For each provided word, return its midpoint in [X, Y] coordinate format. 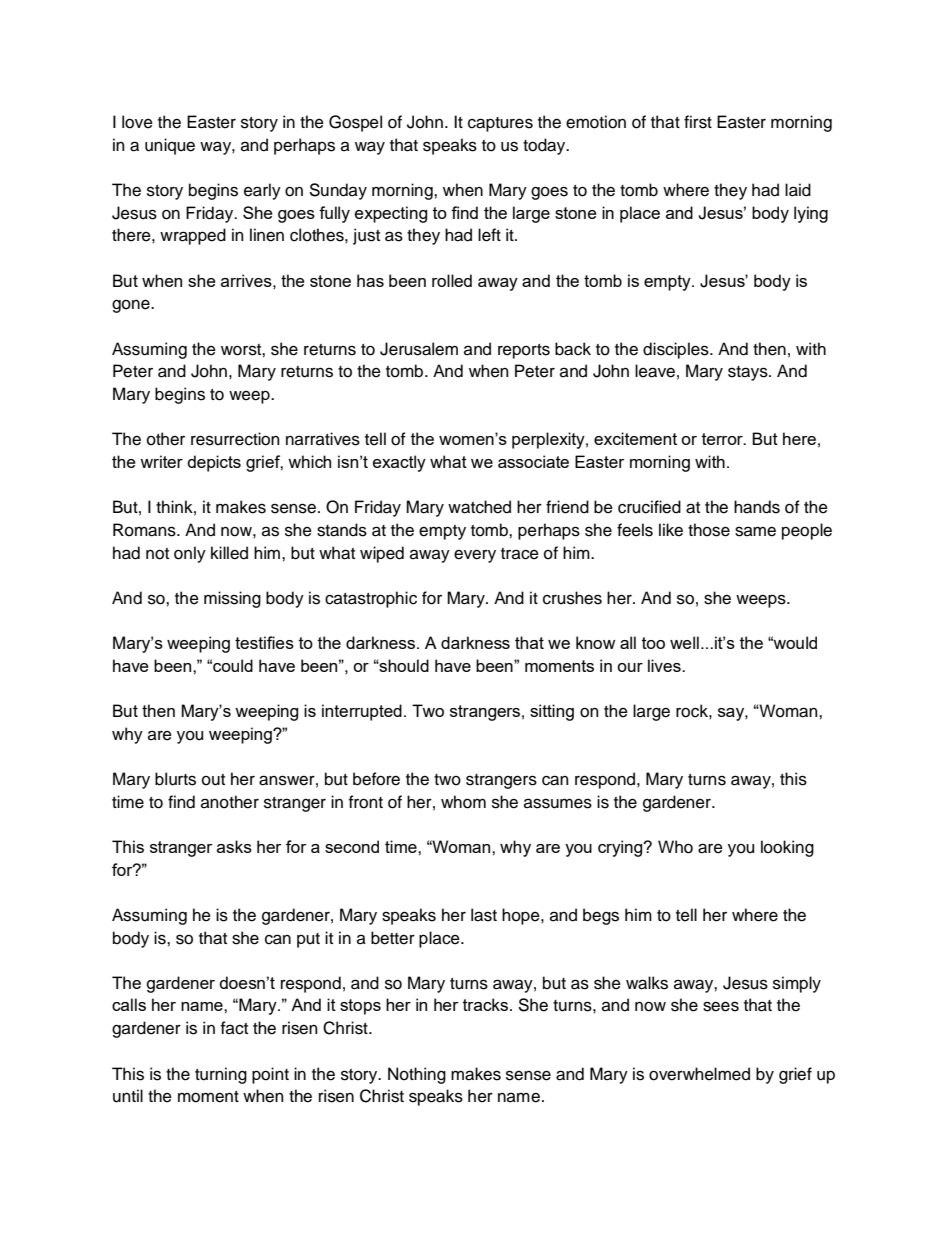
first [698, 122]
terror [723, 439]
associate [533, 461]
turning [221, 1075]
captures [500, 124]
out [213, 780]
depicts [214, 463]
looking [787, 848]
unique [170, 146]
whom [463, 802]
